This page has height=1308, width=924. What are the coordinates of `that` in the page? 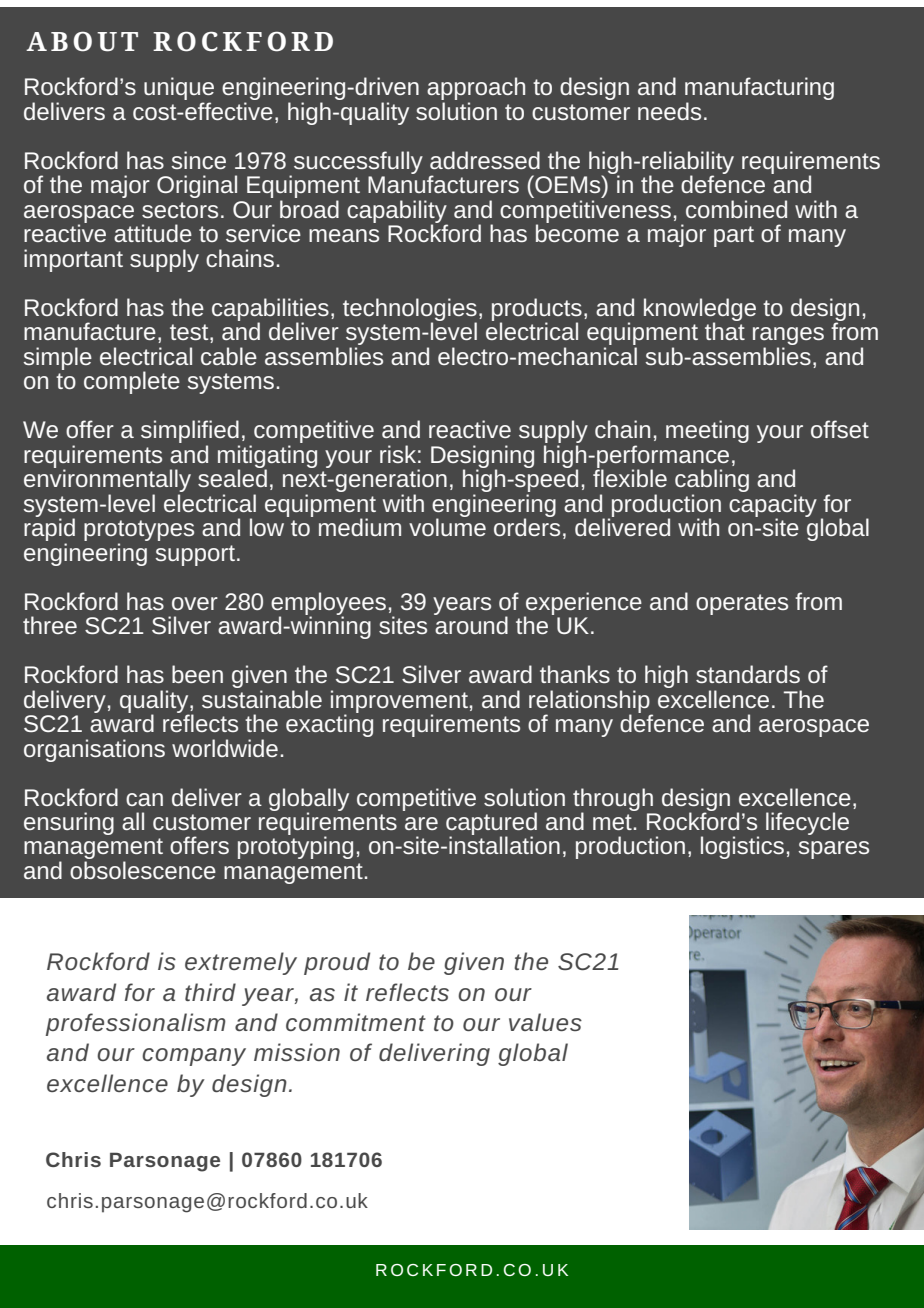 It's located at (725, 330).
